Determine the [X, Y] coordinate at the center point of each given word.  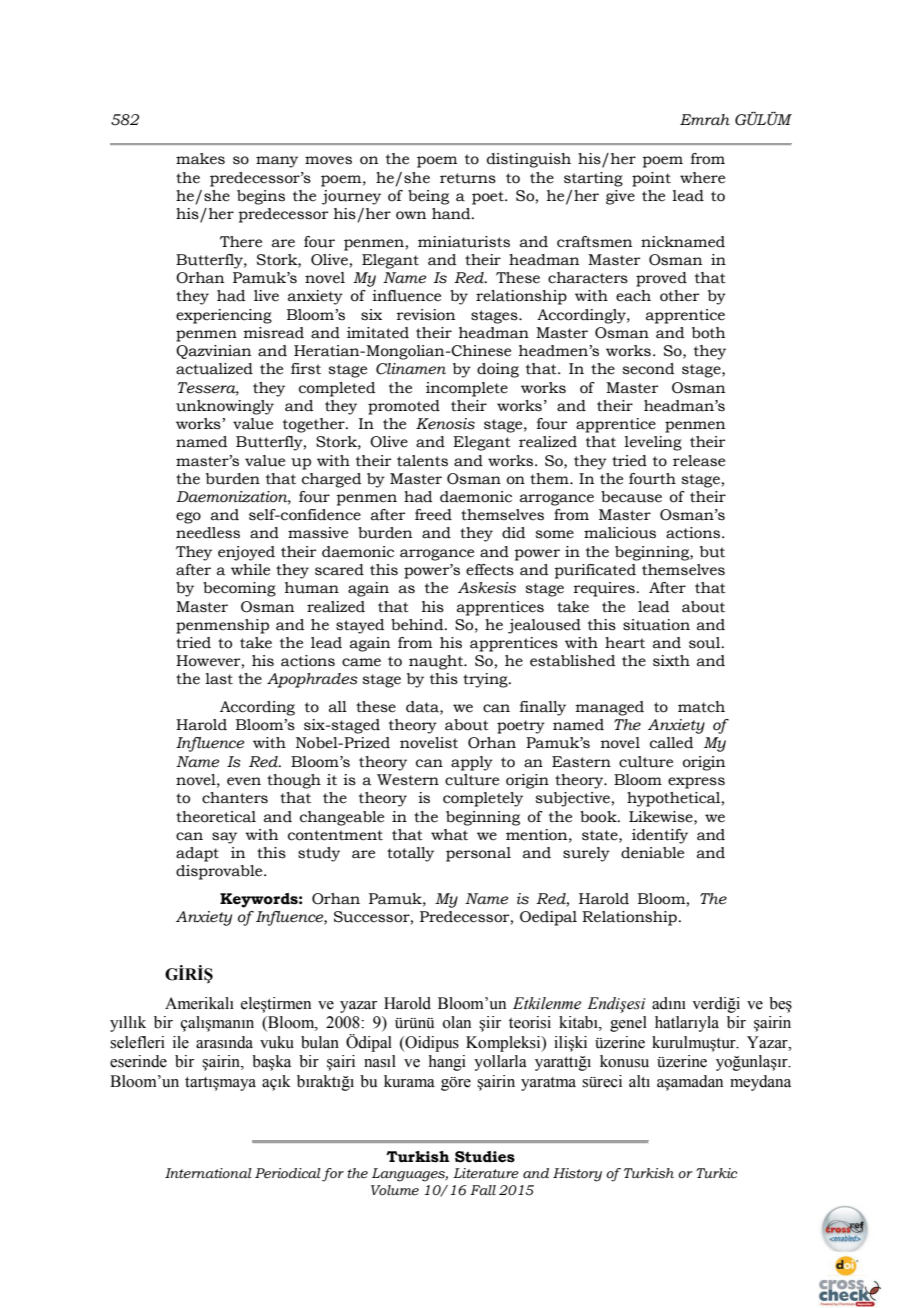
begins [261, 197]
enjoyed [246, 553]
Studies [485, 1157]
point [651, 179]
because [631, 497]
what [449, 835]
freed [433, 515]
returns [468, 178]
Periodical [288, 1173]
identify [660, 836]
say [224, 838]
